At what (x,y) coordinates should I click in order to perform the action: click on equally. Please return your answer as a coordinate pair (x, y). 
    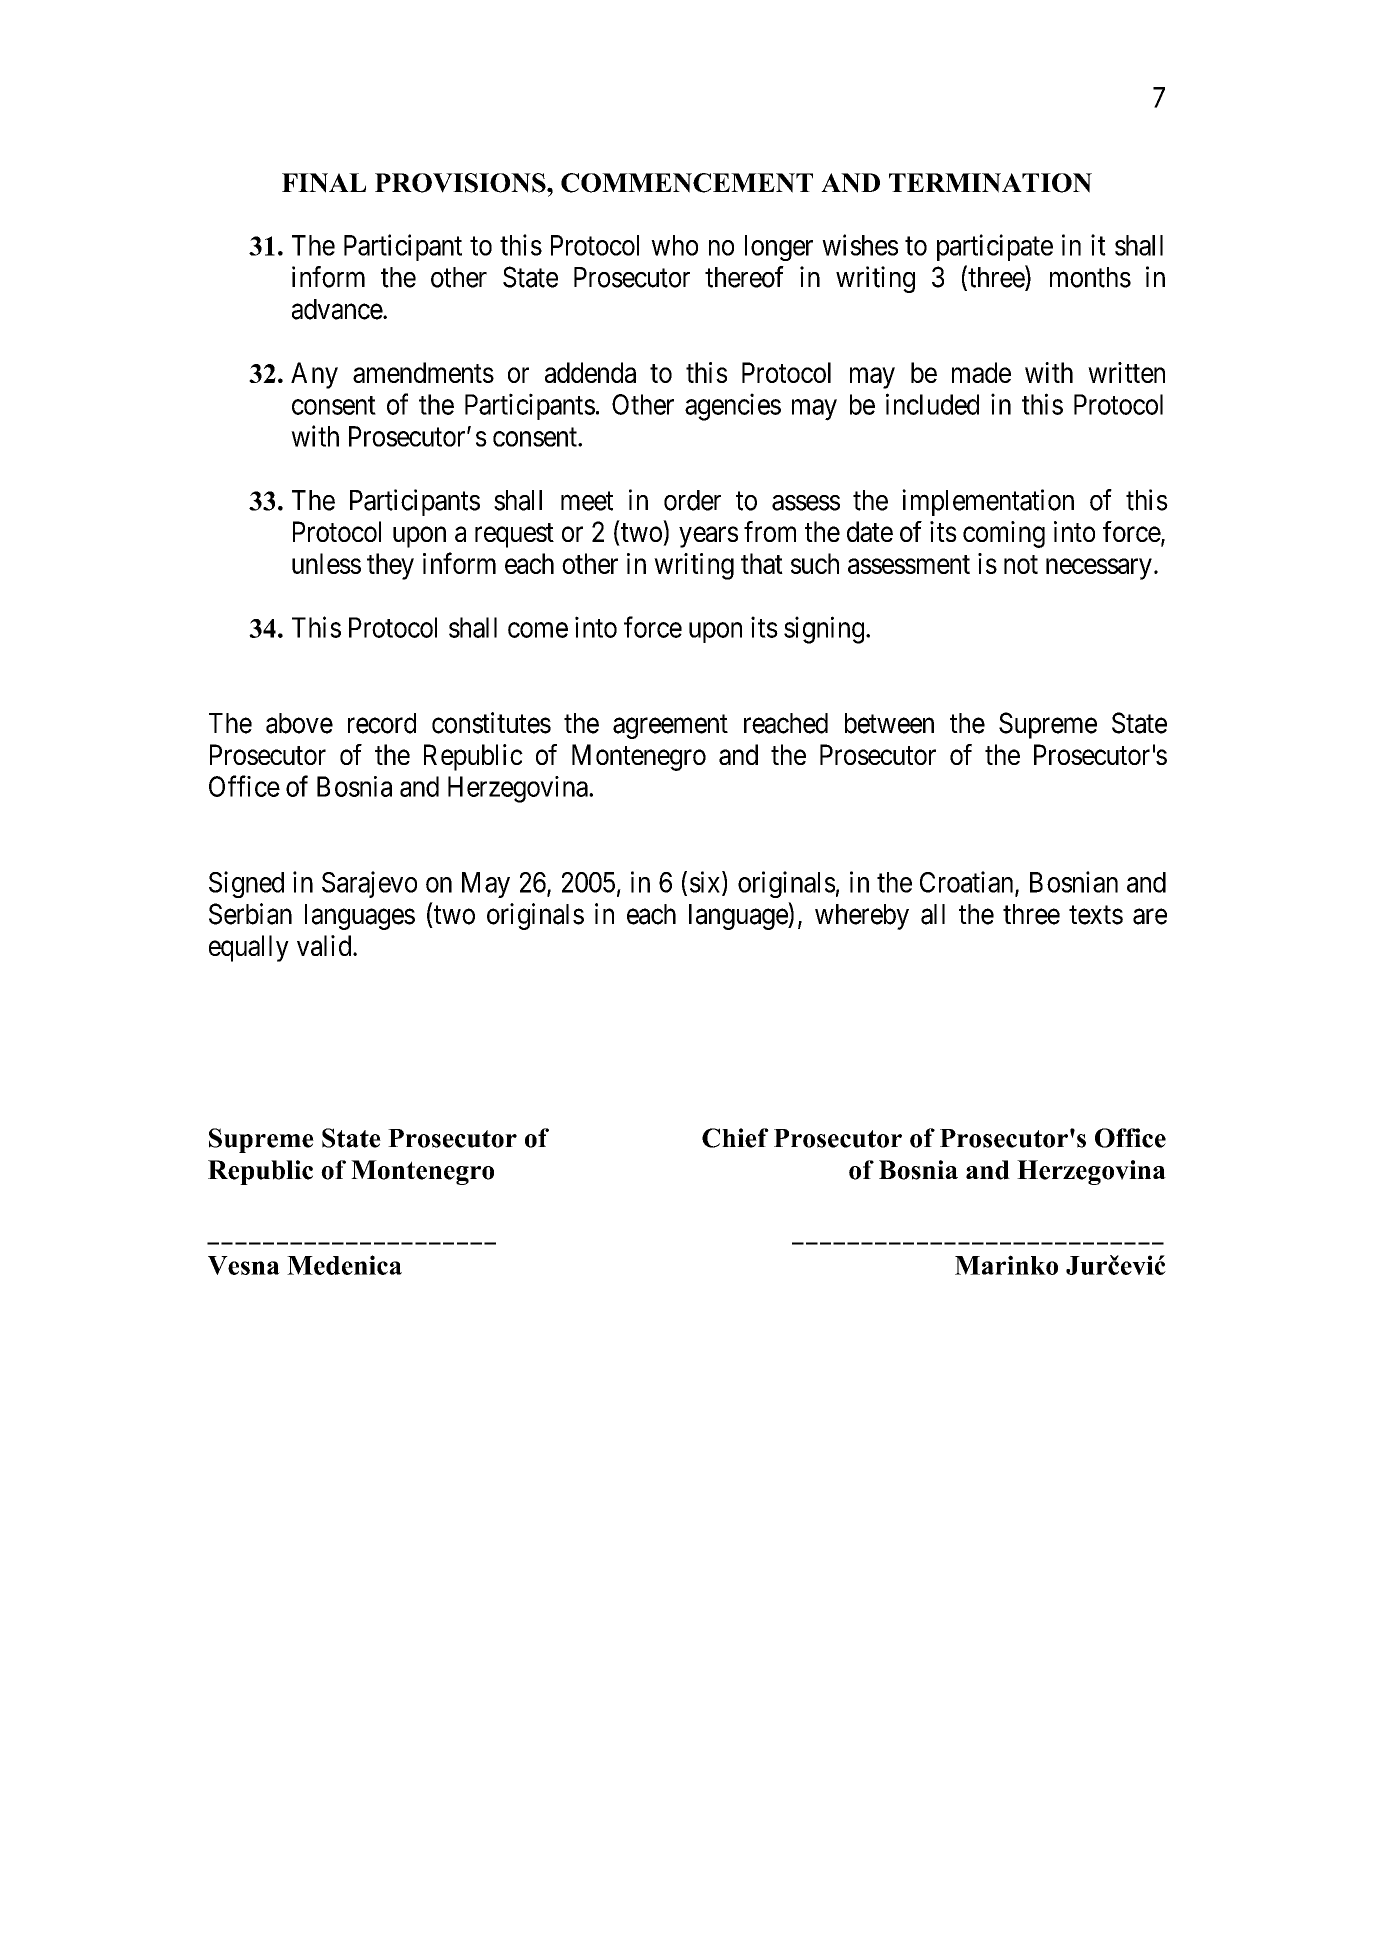
    Looking at the image, I should click on (249, 948).
